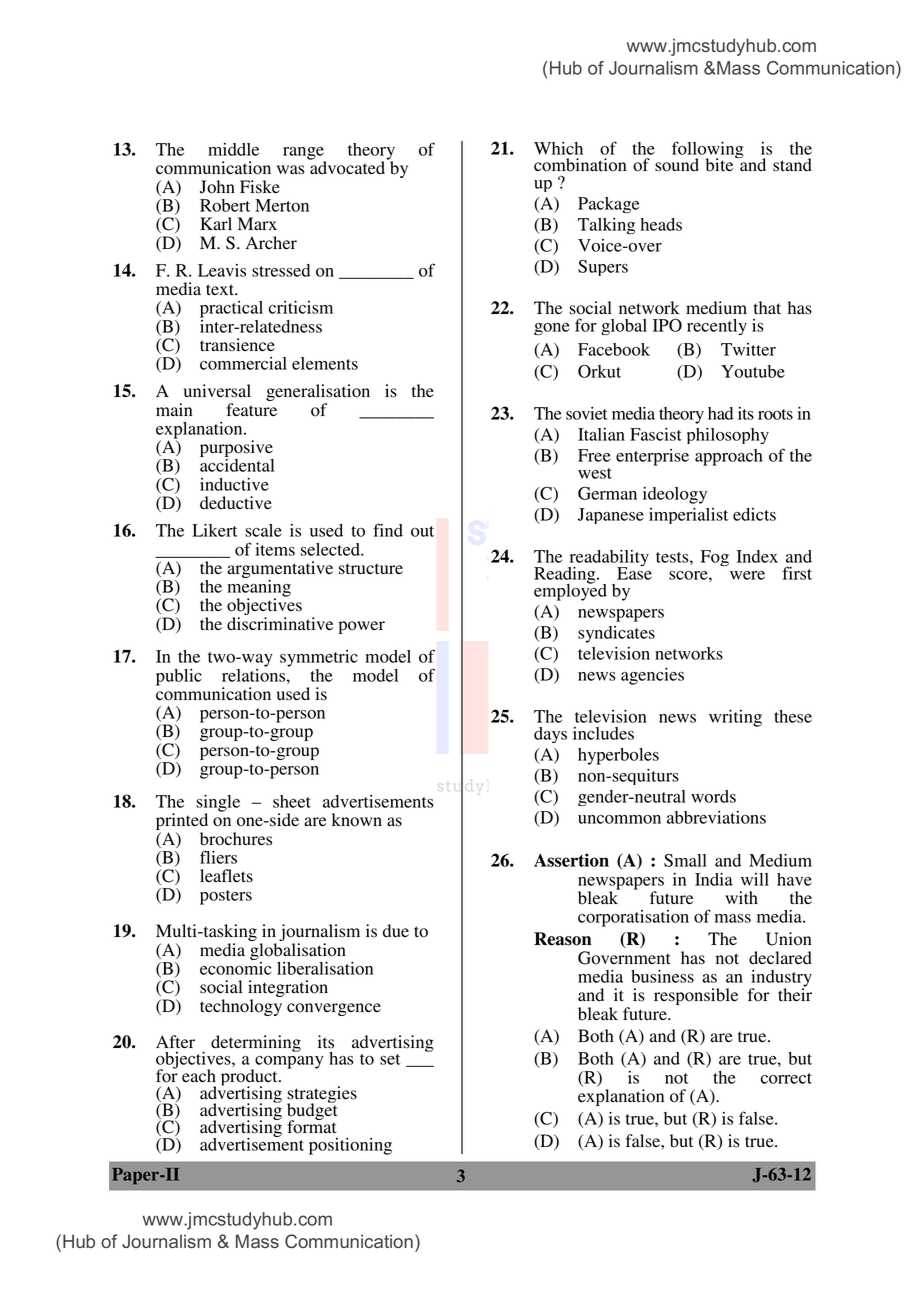  I want to click on Which, so click(558, 148).
